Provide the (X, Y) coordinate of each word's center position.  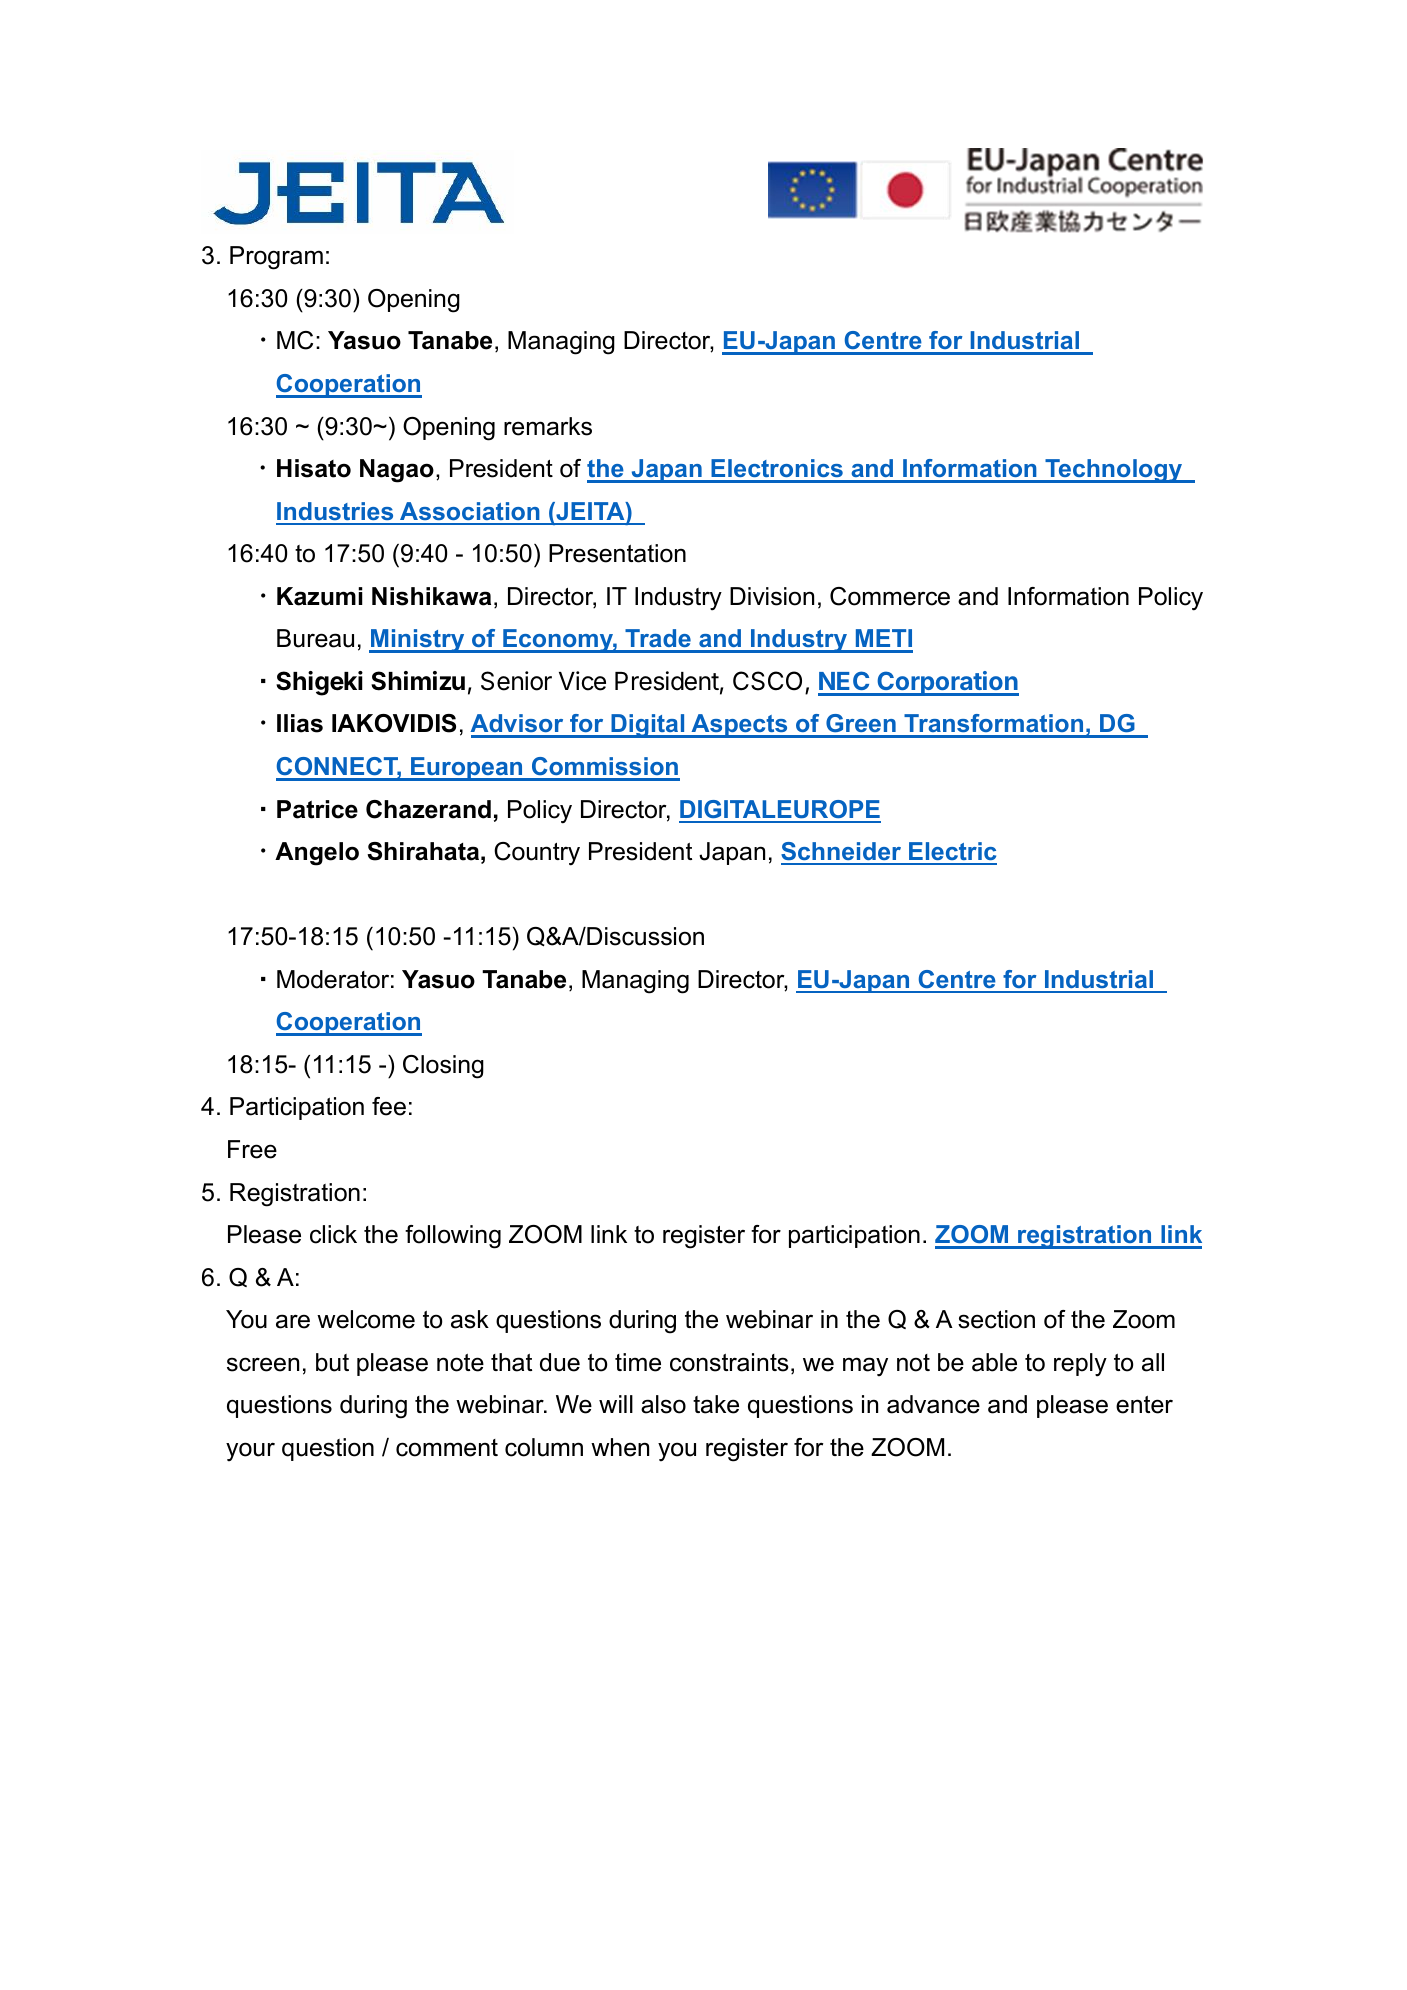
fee (389, 1106)
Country (537, 854)
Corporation (947, 683)
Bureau (315, 638)
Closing (443, 1067)
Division (772, 596)
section (996, 1319)
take (716, 1404)
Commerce (890, 596)
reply (1080, 1365)
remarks (548, 426)
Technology (1114, 471)
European (467, 769)
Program (276, 258)
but (332, 1362)
